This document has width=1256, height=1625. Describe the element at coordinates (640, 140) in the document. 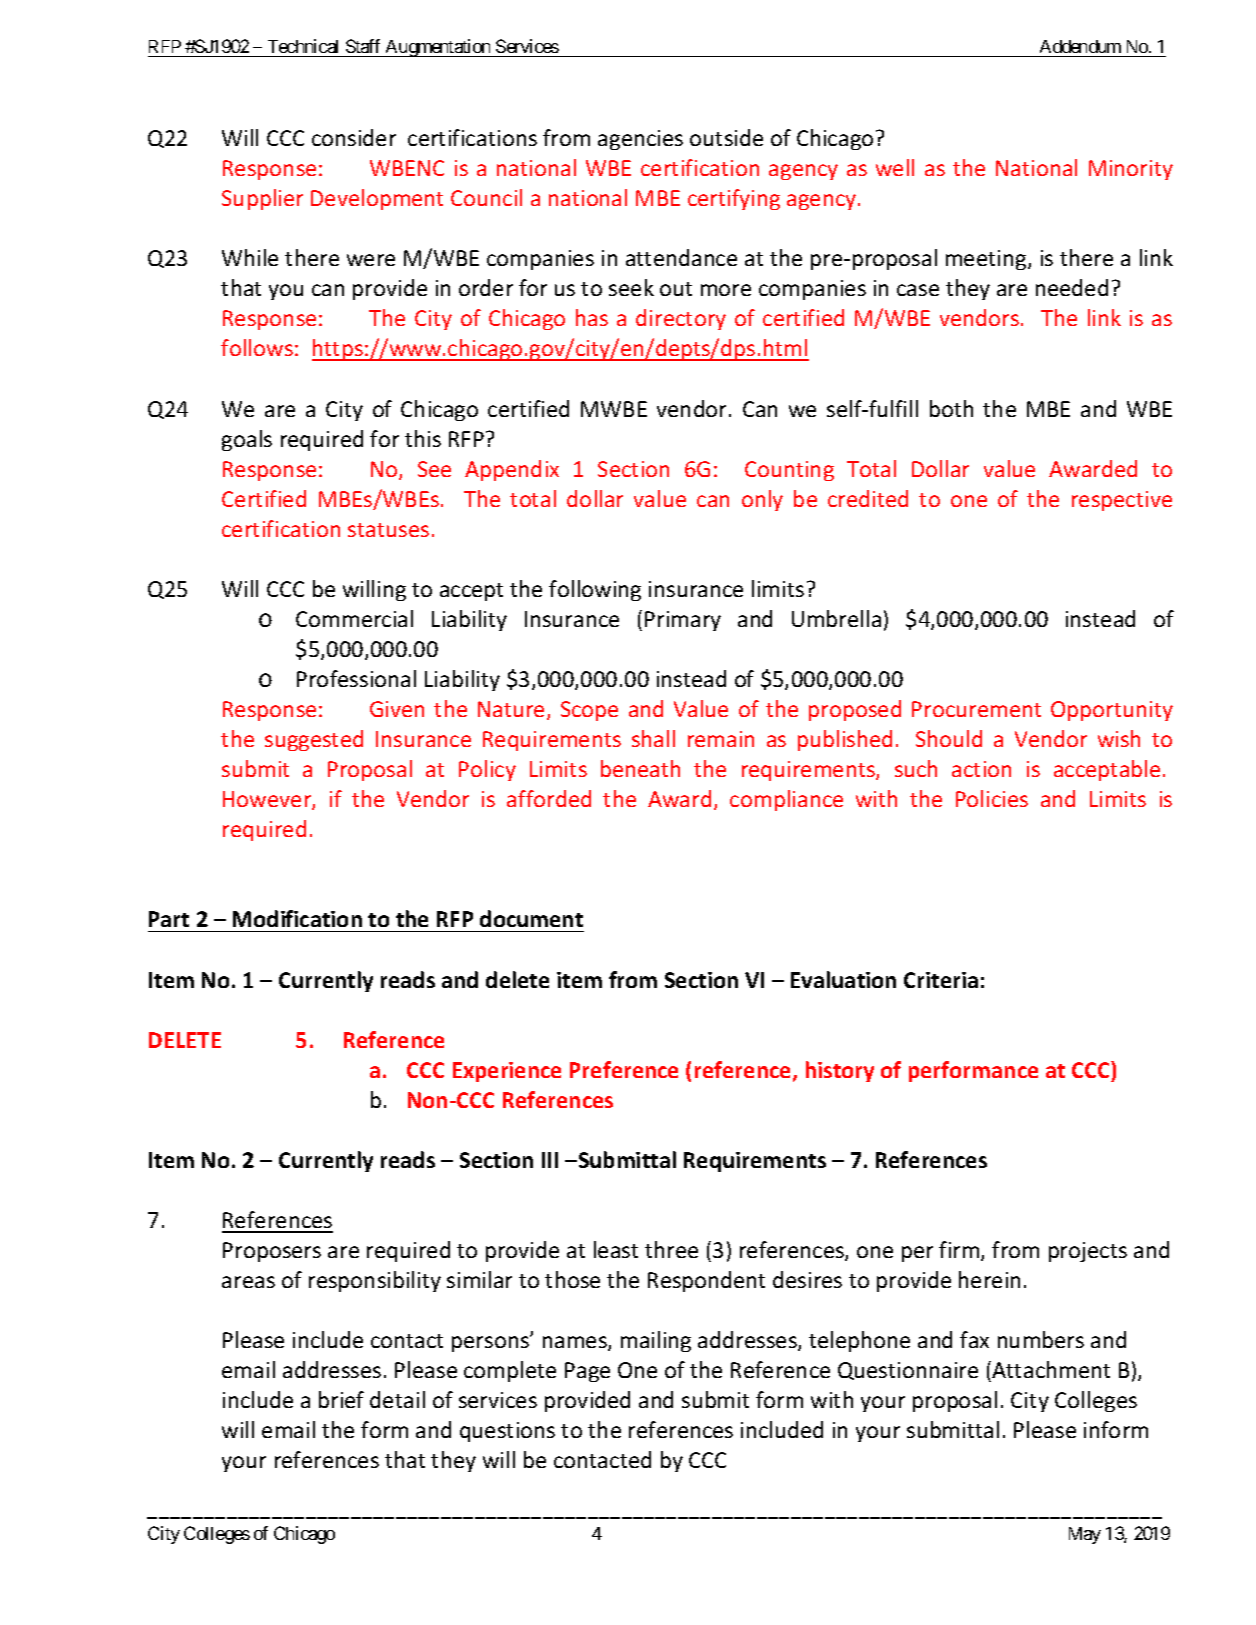

I see `agencies` at that location.
